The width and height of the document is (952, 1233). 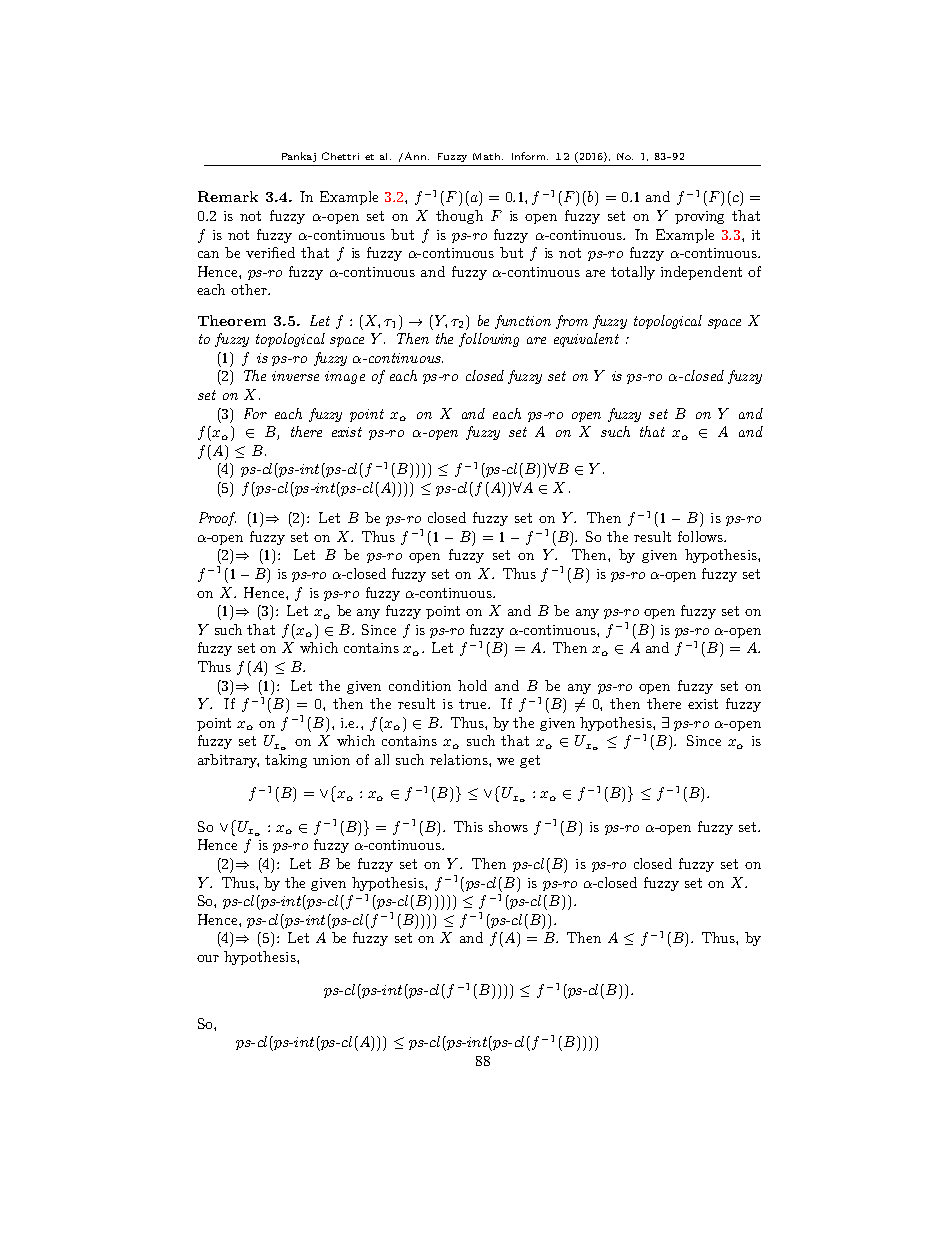 I want to click on following, so click(x=489, y=340).
